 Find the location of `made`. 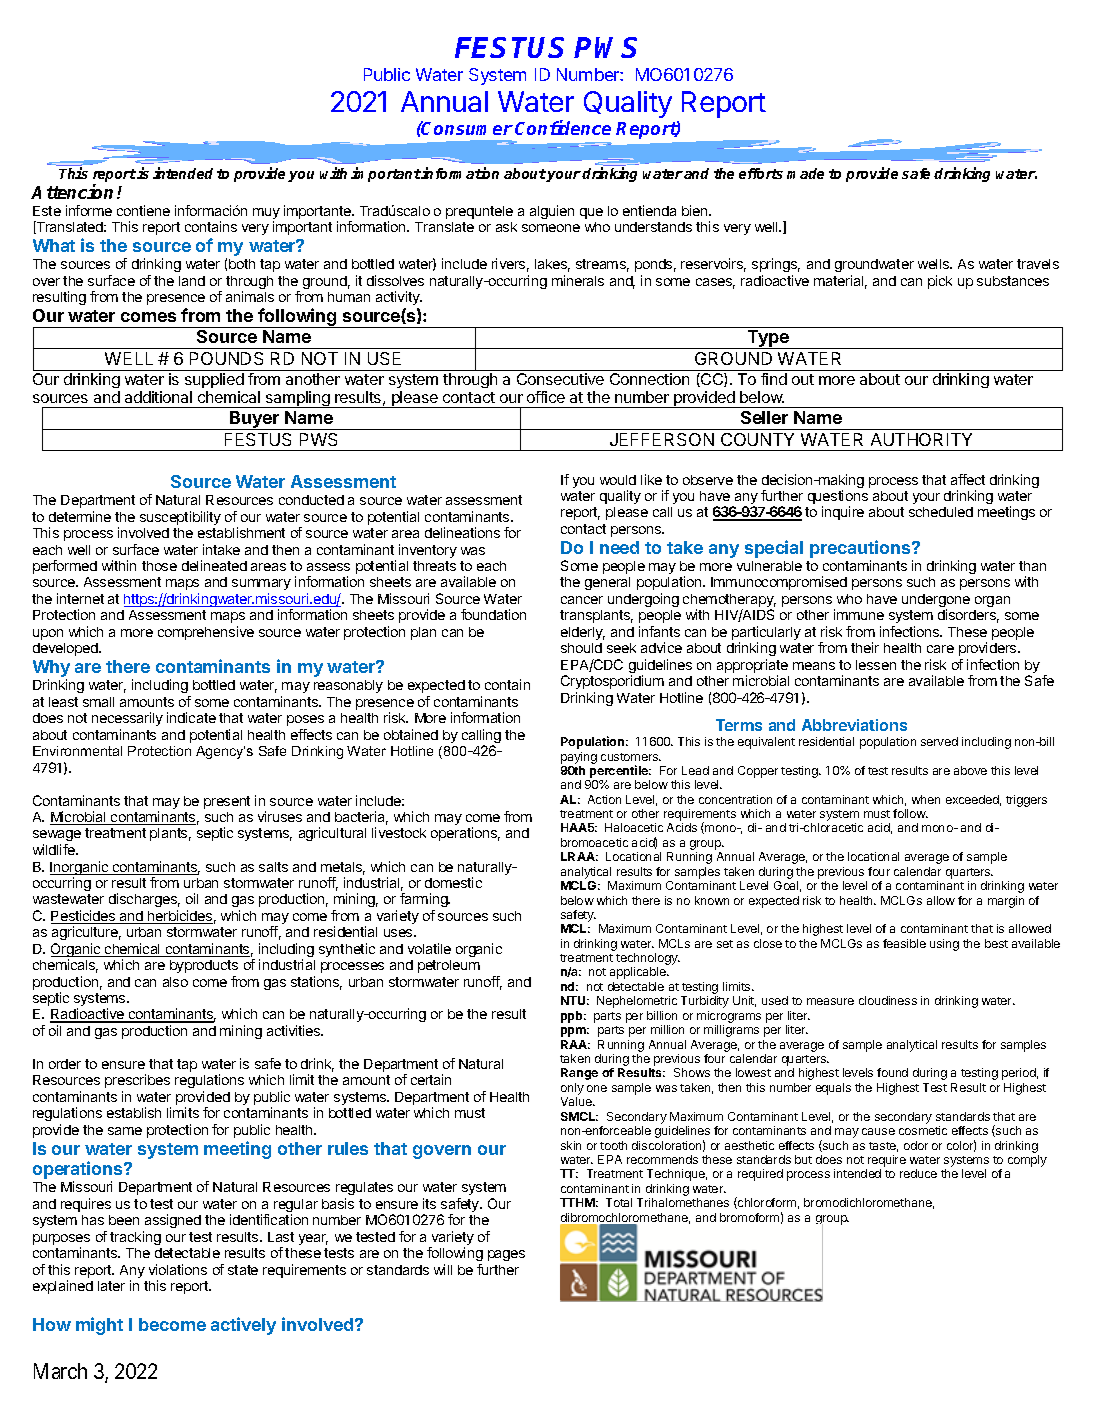

made is located at coordinates (805, 173).
